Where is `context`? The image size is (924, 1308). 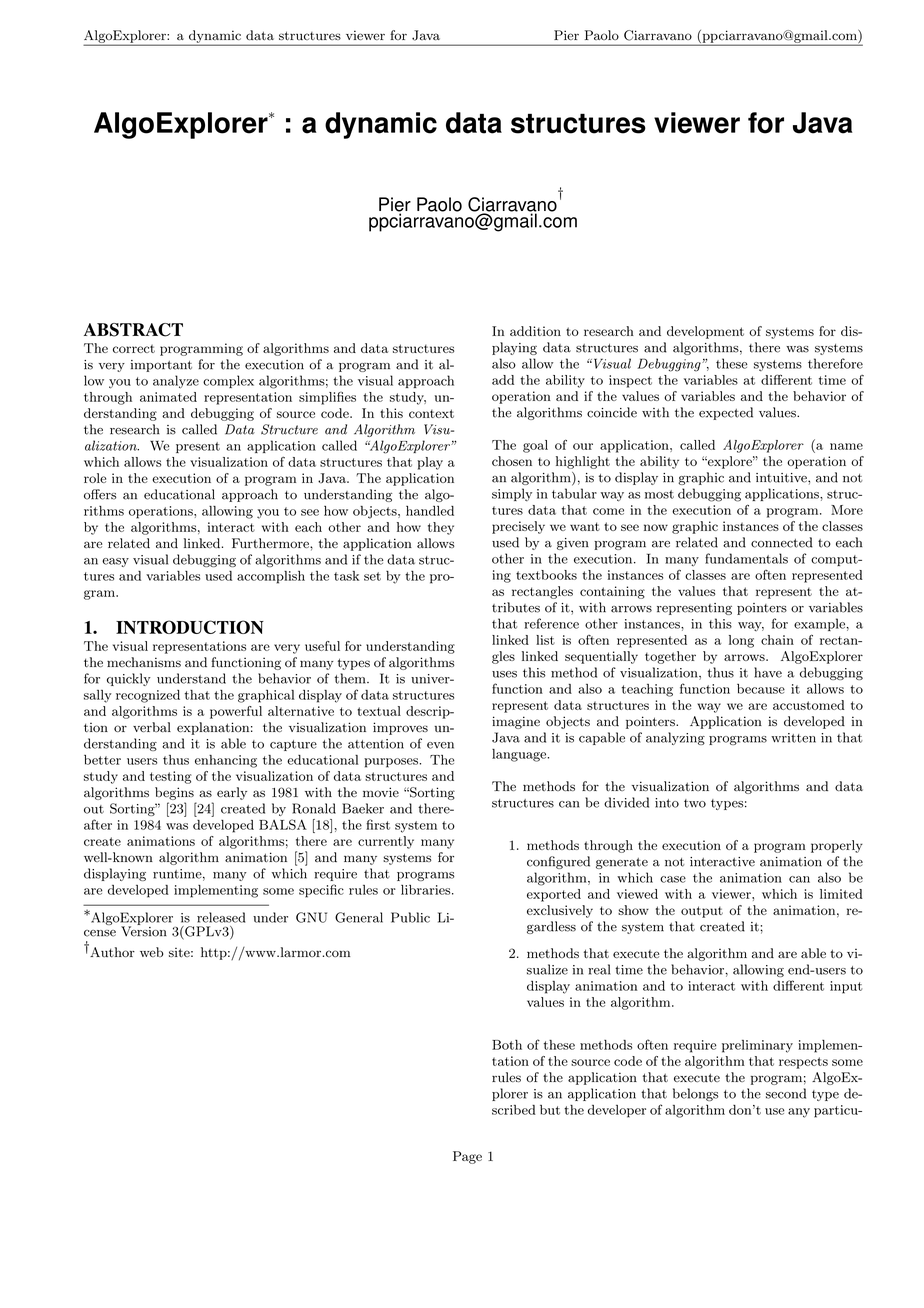 context is located at coordinates (431, 413).
